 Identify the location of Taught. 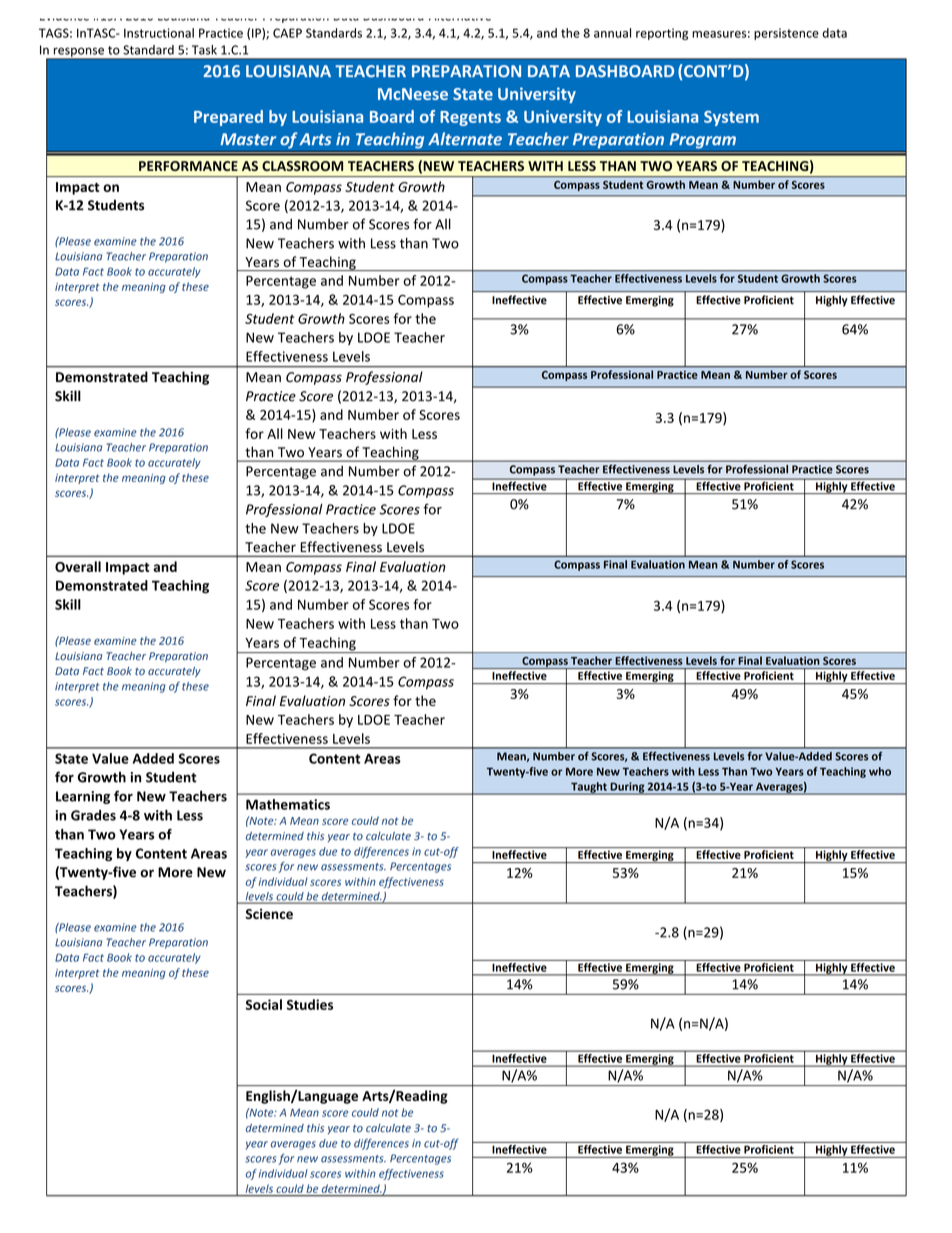
(589, 788).
